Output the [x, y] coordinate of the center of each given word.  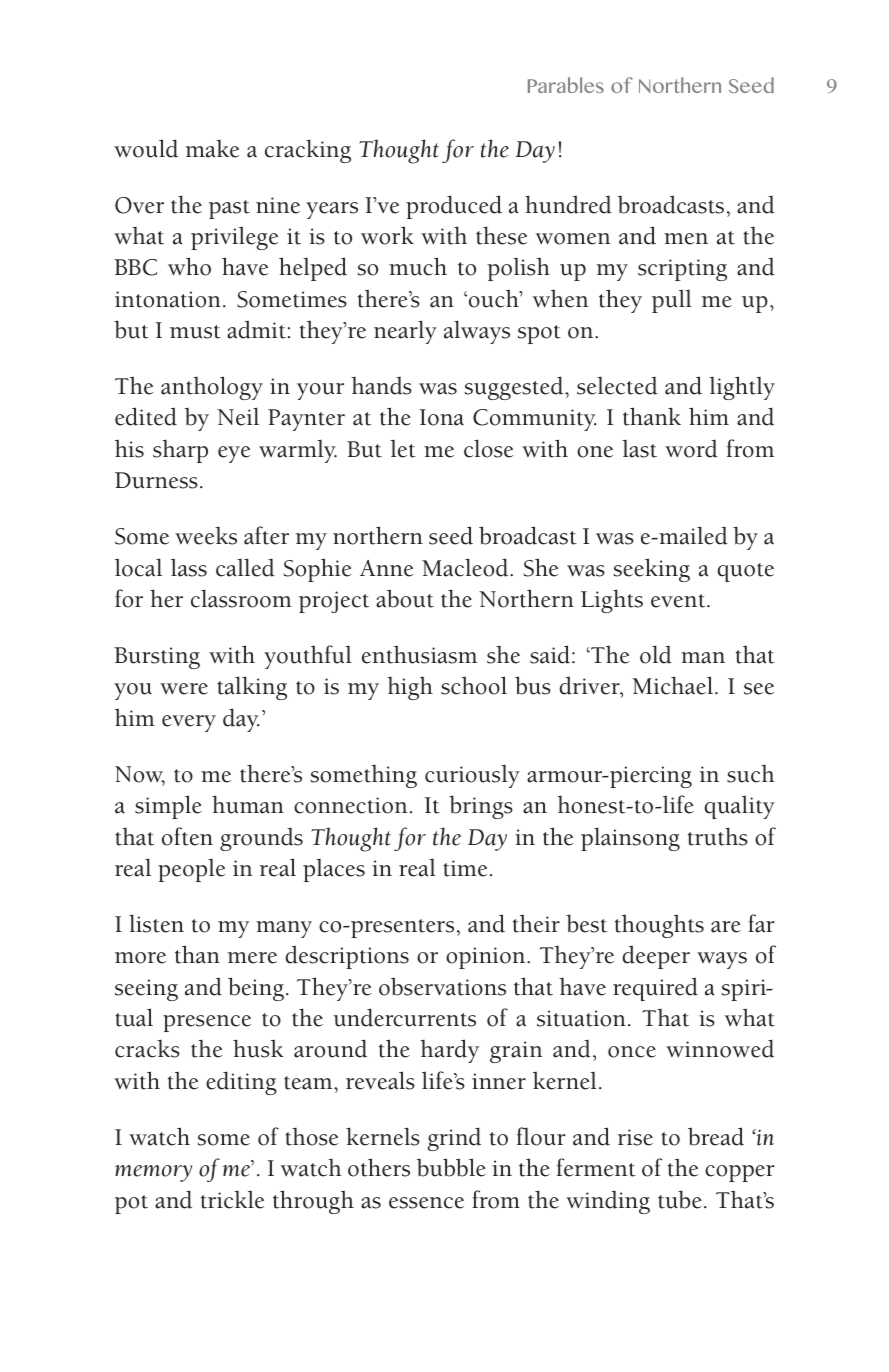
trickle [232, 1199]
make [212, 149]
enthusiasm [419, 654]
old [656, 654]
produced [454, 207]
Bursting [157, 658]
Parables [566, 85]
